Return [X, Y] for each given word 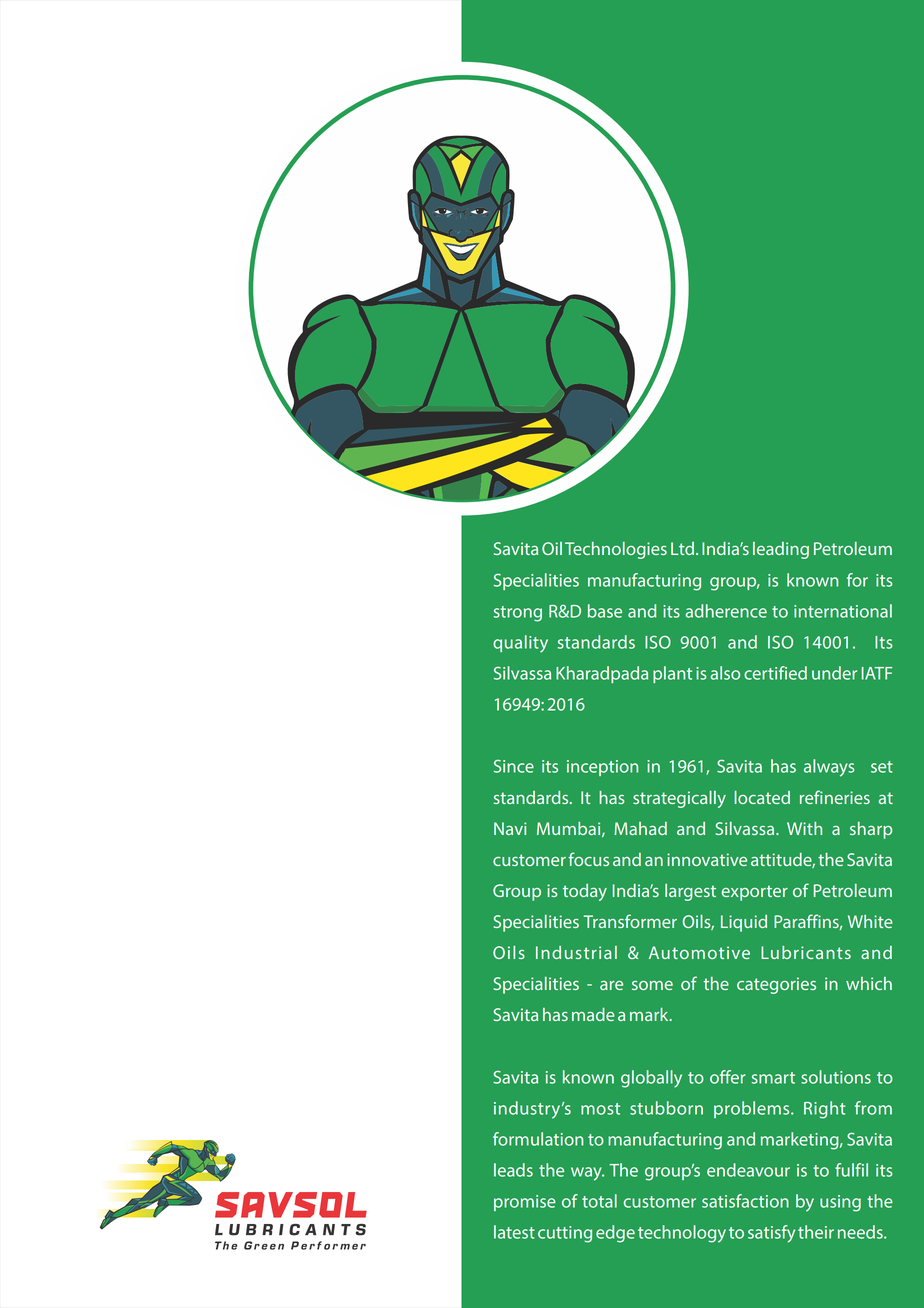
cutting [565, 1234]
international [843, 611]
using [840, 1203]
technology [682, 1234]
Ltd [682, 548]
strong [518, 614]
